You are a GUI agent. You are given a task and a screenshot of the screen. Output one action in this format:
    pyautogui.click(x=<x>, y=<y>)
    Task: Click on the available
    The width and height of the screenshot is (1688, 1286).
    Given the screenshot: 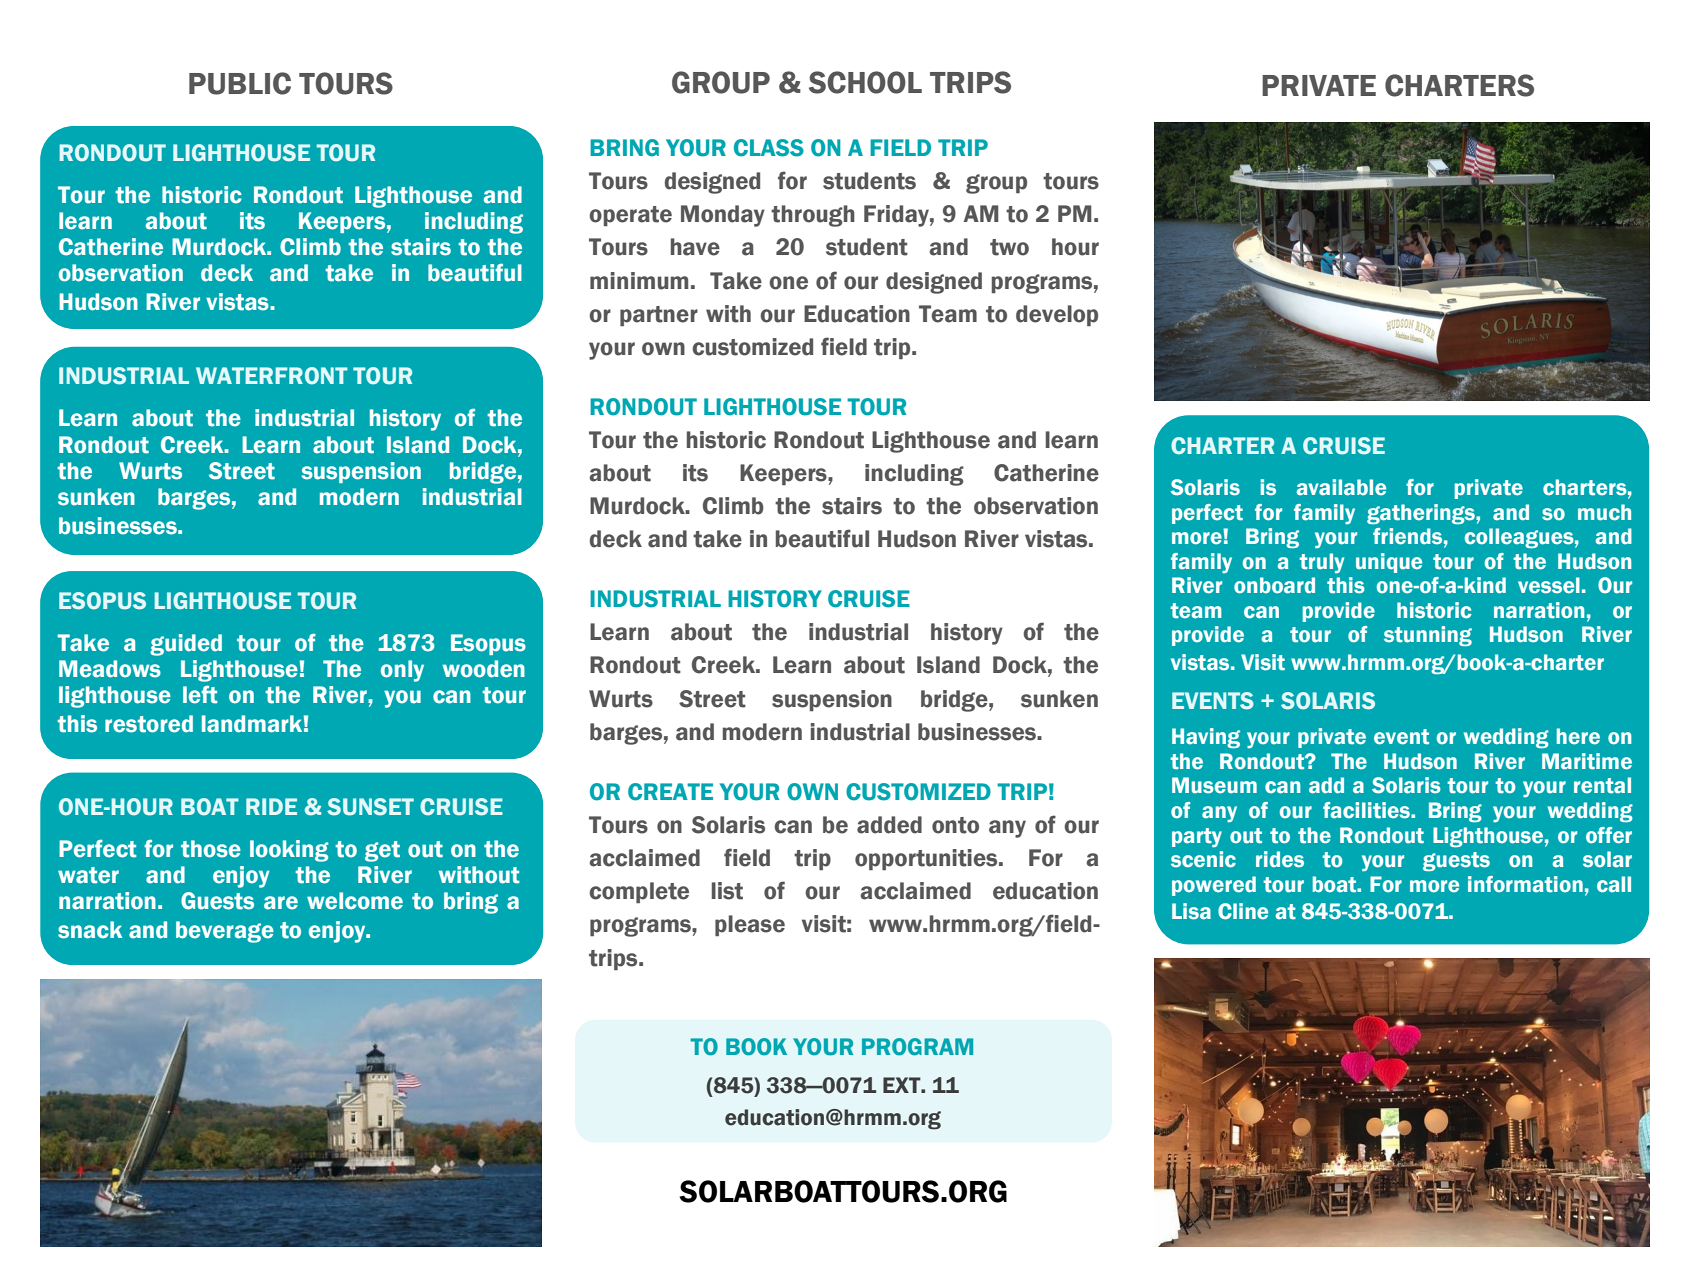 What is the action you would take?
    pyautogui.click(x=1341, y=487)
